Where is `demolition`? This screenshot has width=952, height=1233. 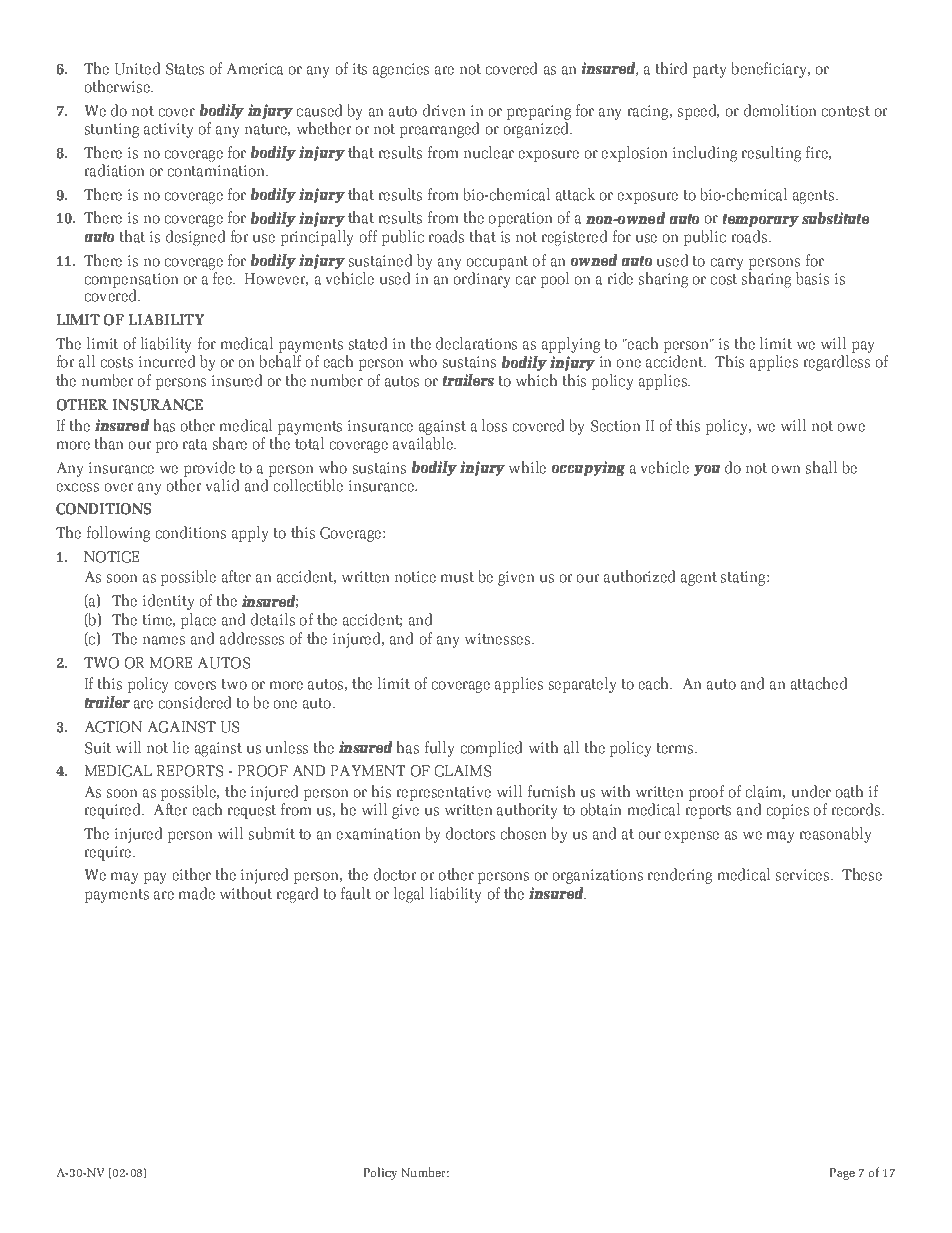 demolition is located at coordinates (780, 110).
